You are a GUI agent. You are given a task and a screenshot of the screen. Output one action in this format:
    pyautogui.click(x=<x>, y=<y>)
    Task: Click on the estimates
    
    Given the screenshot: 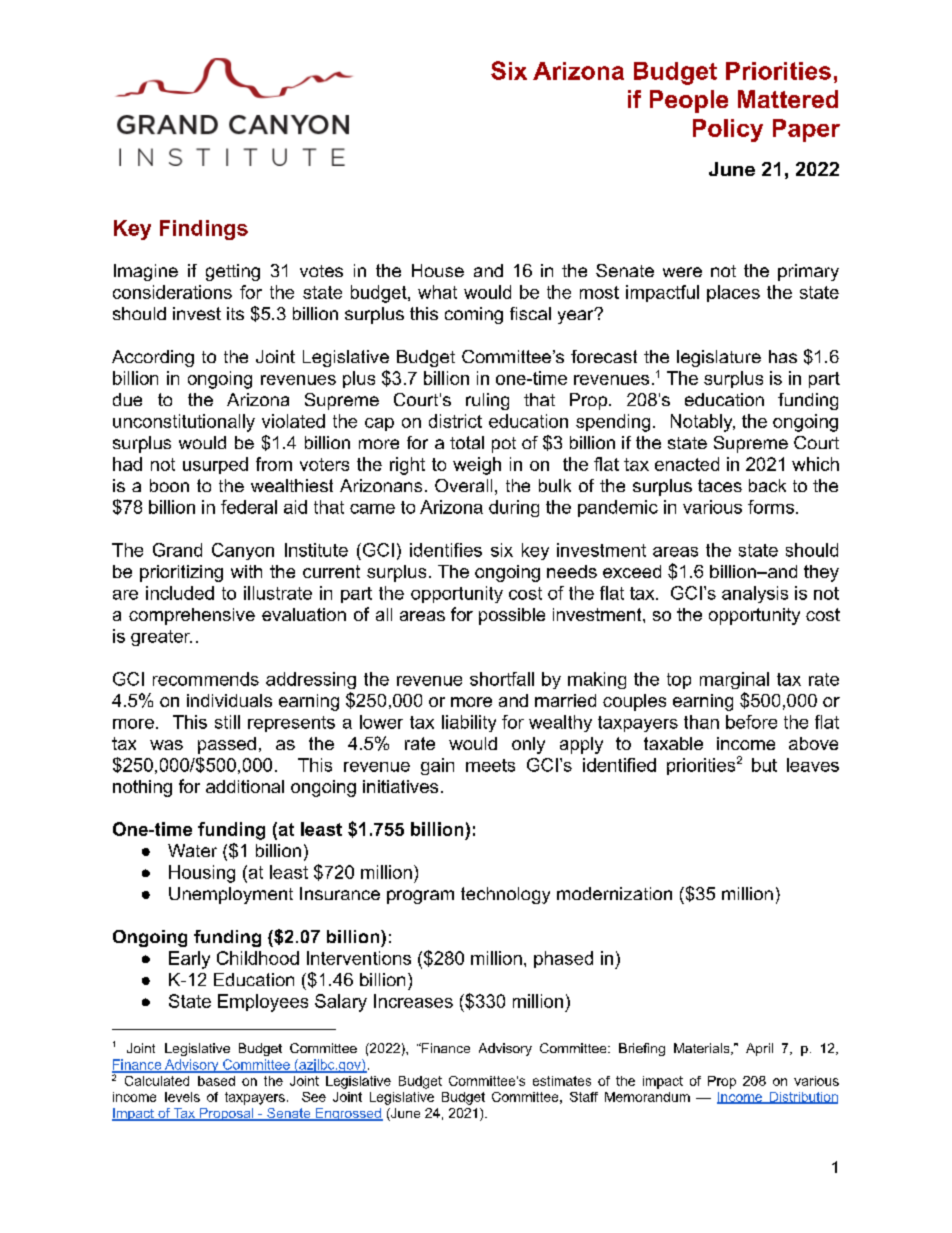 What is the action you would take?
    pyautogui.click(x=562, y=1081)
